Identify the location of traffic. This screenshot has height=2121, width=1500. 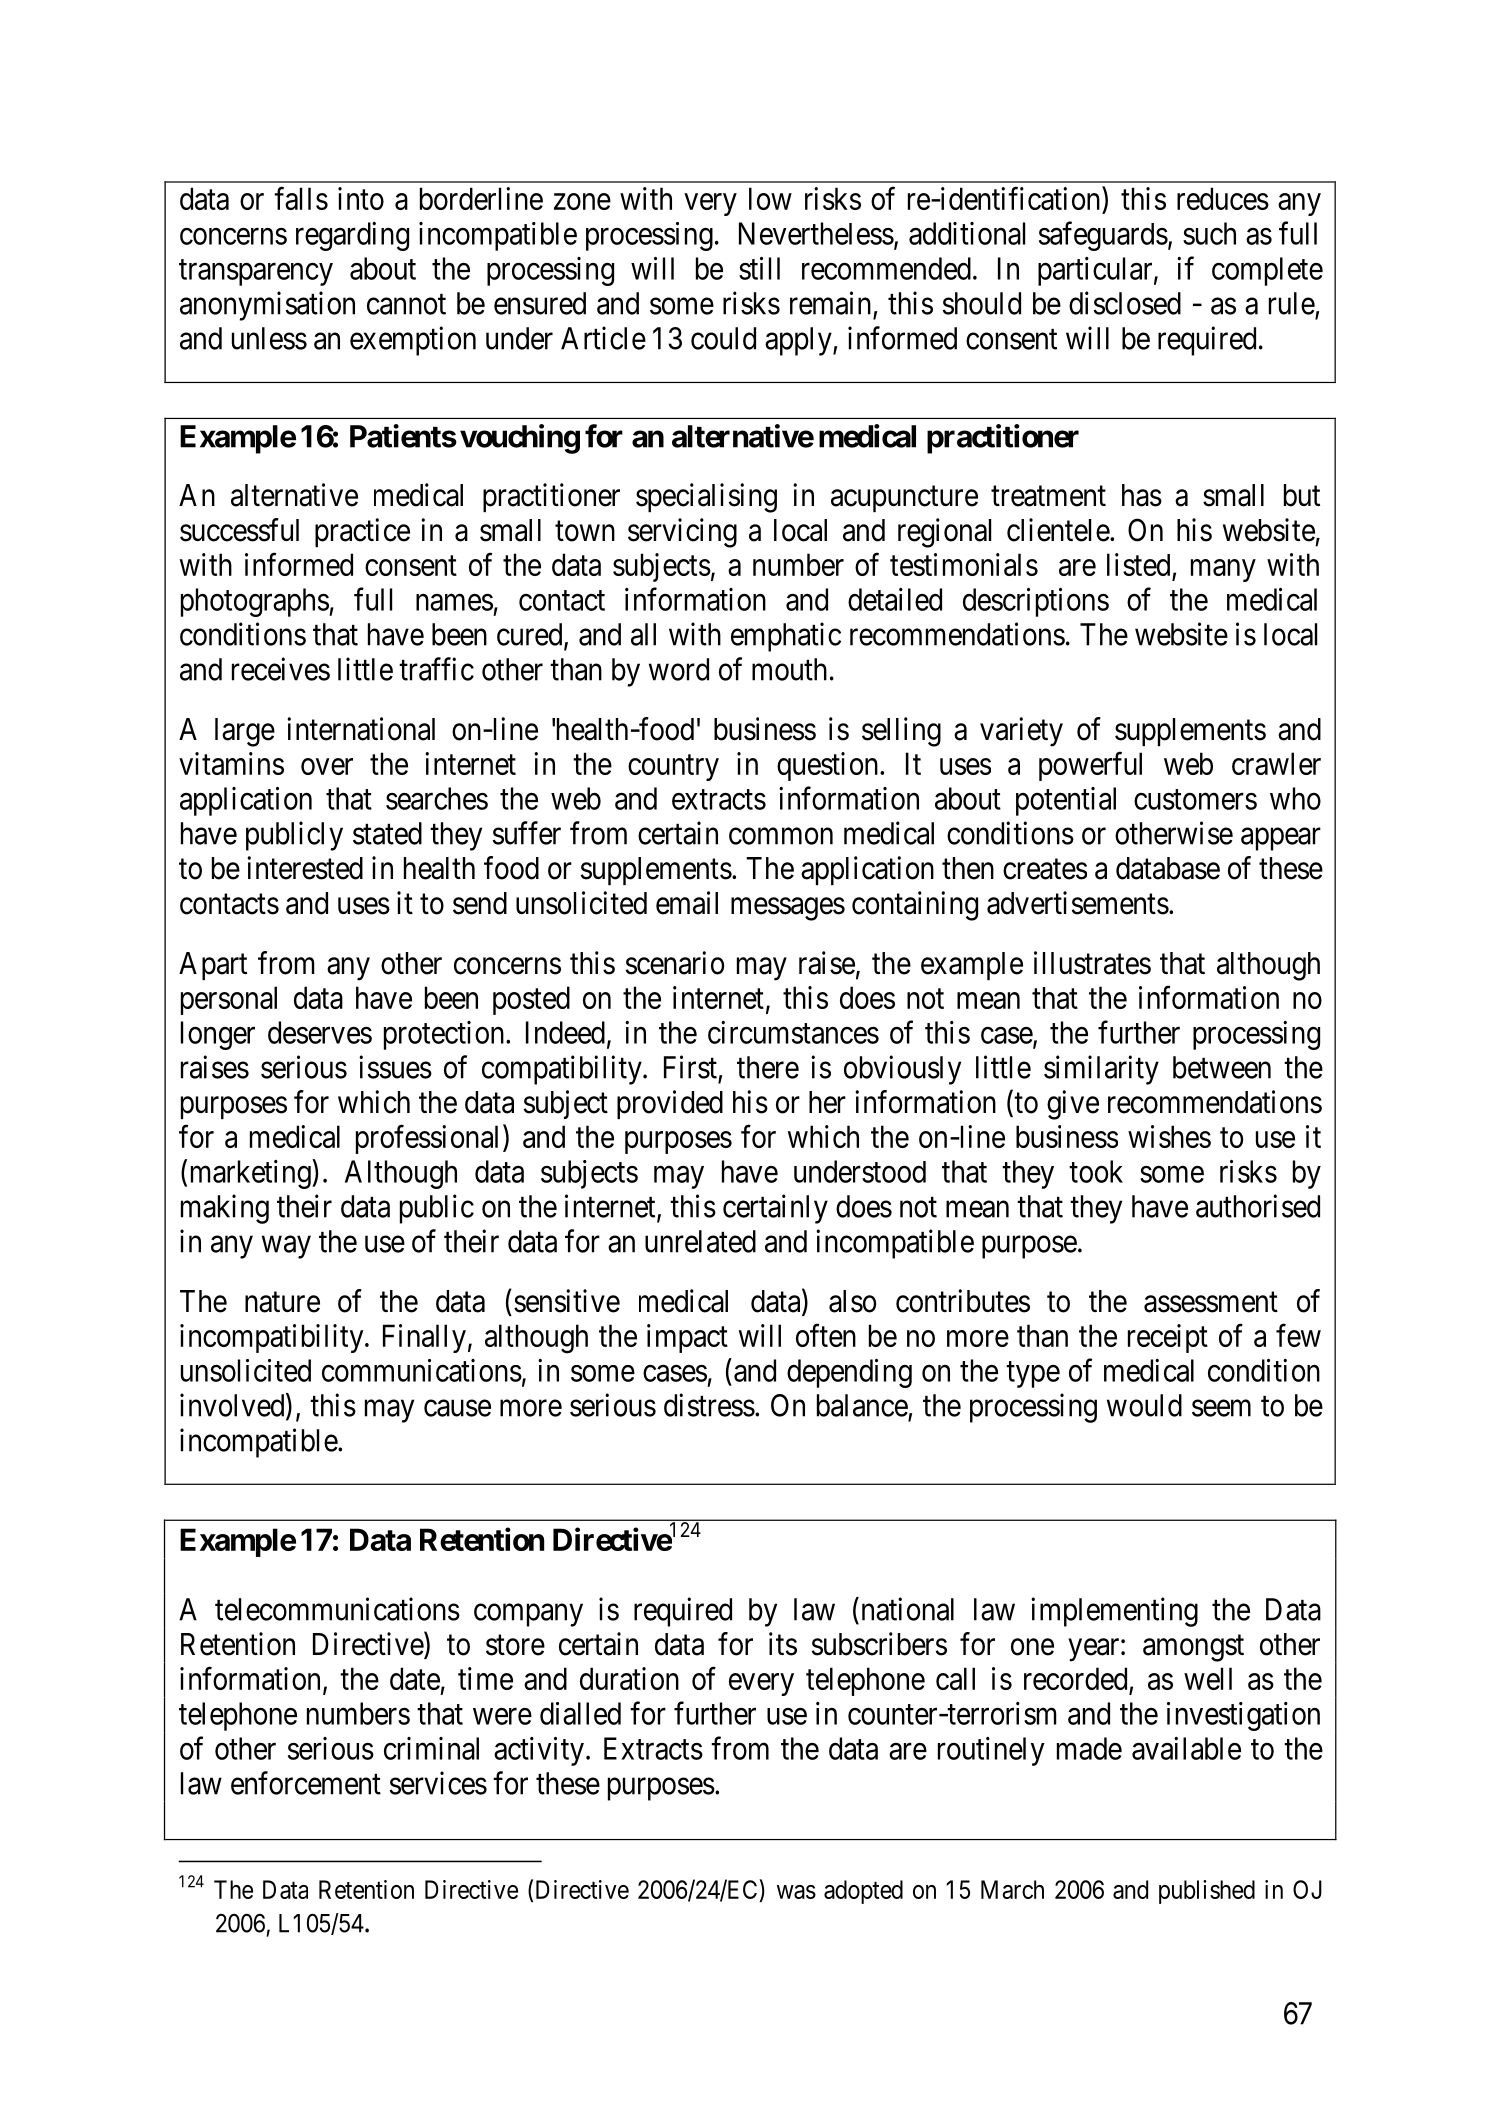
(436, 669).
